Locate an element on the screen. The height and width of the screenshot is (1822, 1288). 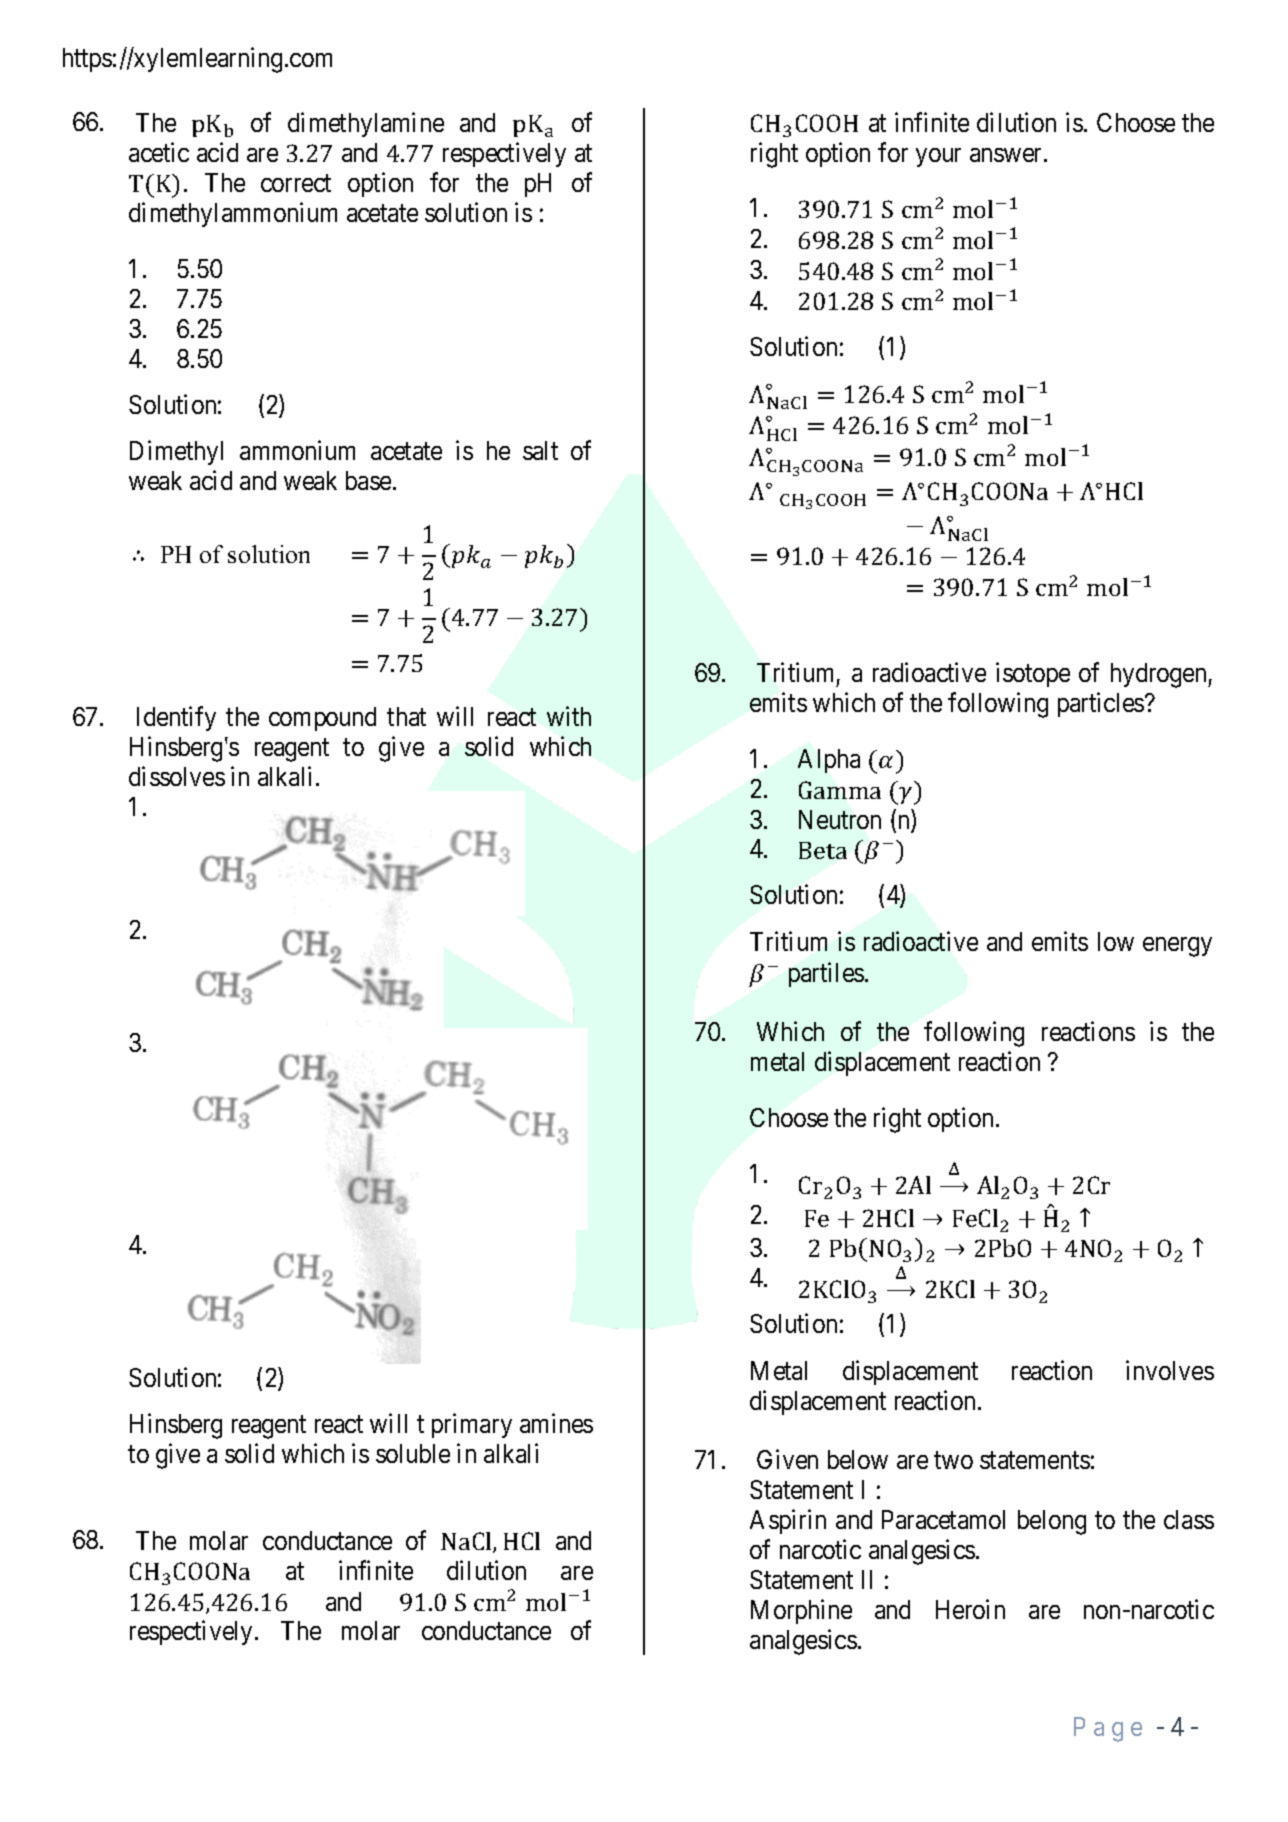
involves is located at coordinates (1170, 1370).
